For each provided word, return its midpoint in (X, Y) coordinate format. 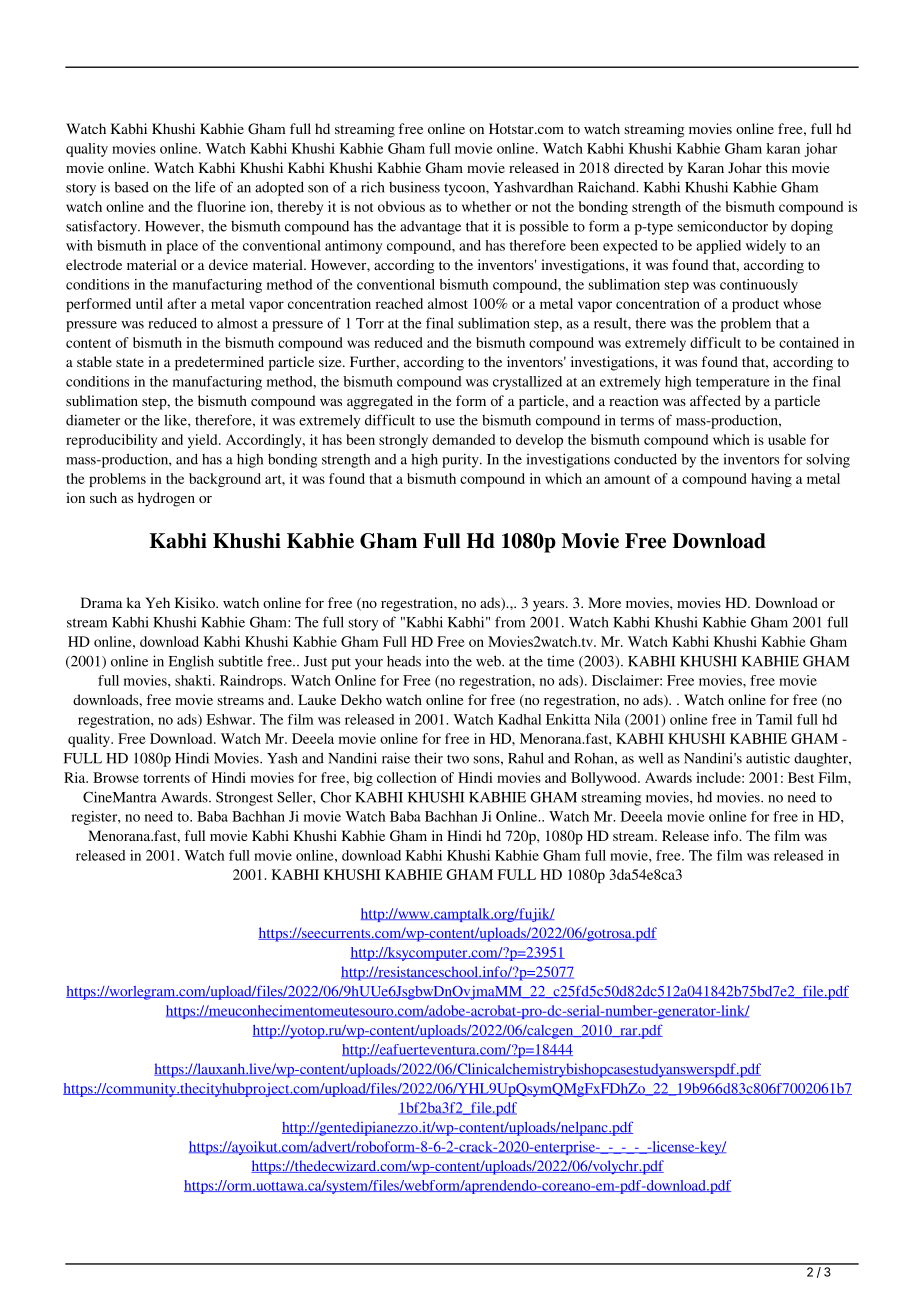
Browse (116, 777)
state (130, 362)
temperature (733, 384)
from (510, 622)
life (205, 187)
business (414, 187)
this (776, 167)
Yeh (157, 602)
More (604, 602)
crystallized (527, 383)
